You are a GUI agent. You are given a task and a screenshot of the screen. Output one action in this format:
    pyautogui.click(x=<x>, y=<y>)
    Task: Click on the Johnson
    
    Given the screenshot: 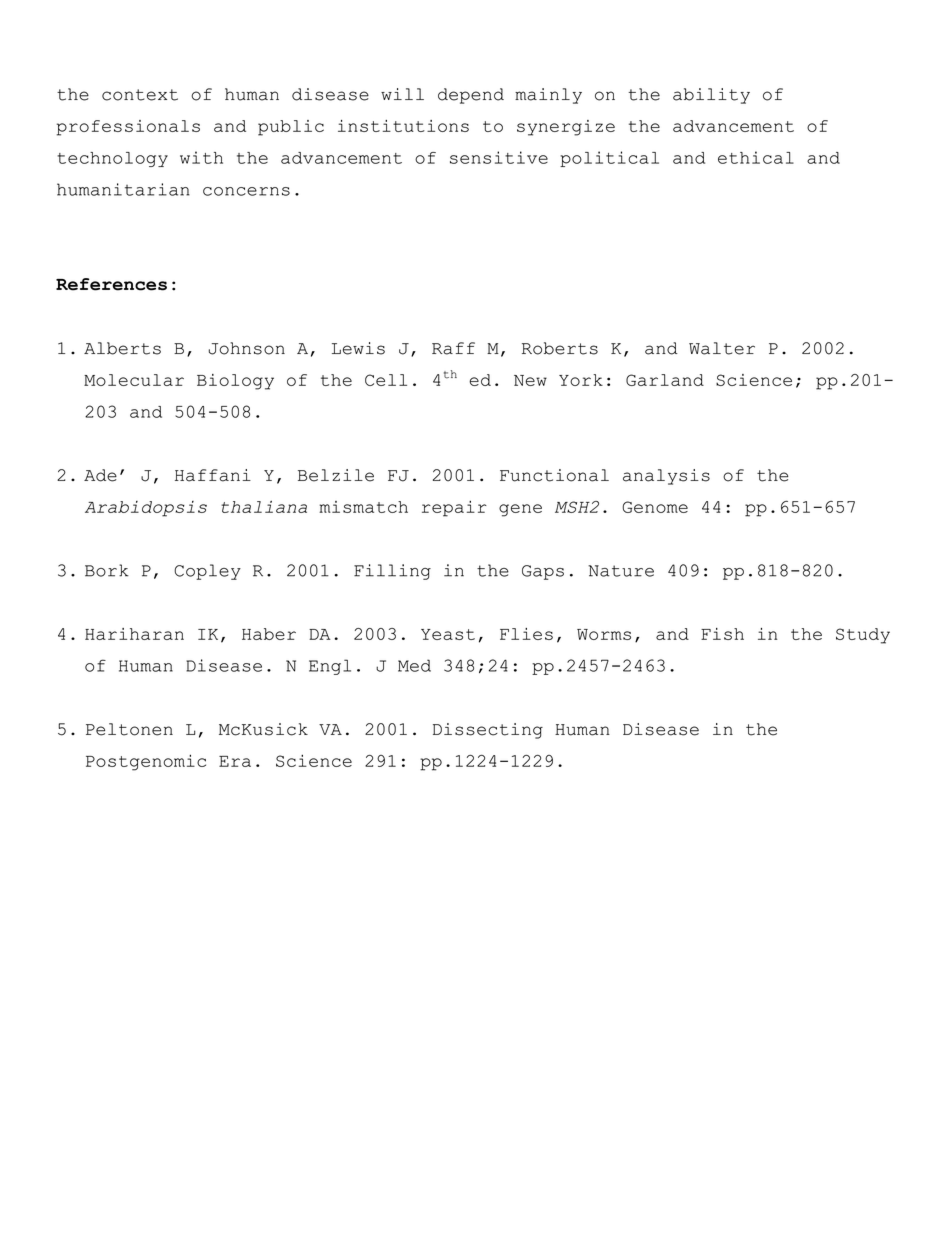 What is the action you would take?
    pyautogui.click(x=247, y=348)
